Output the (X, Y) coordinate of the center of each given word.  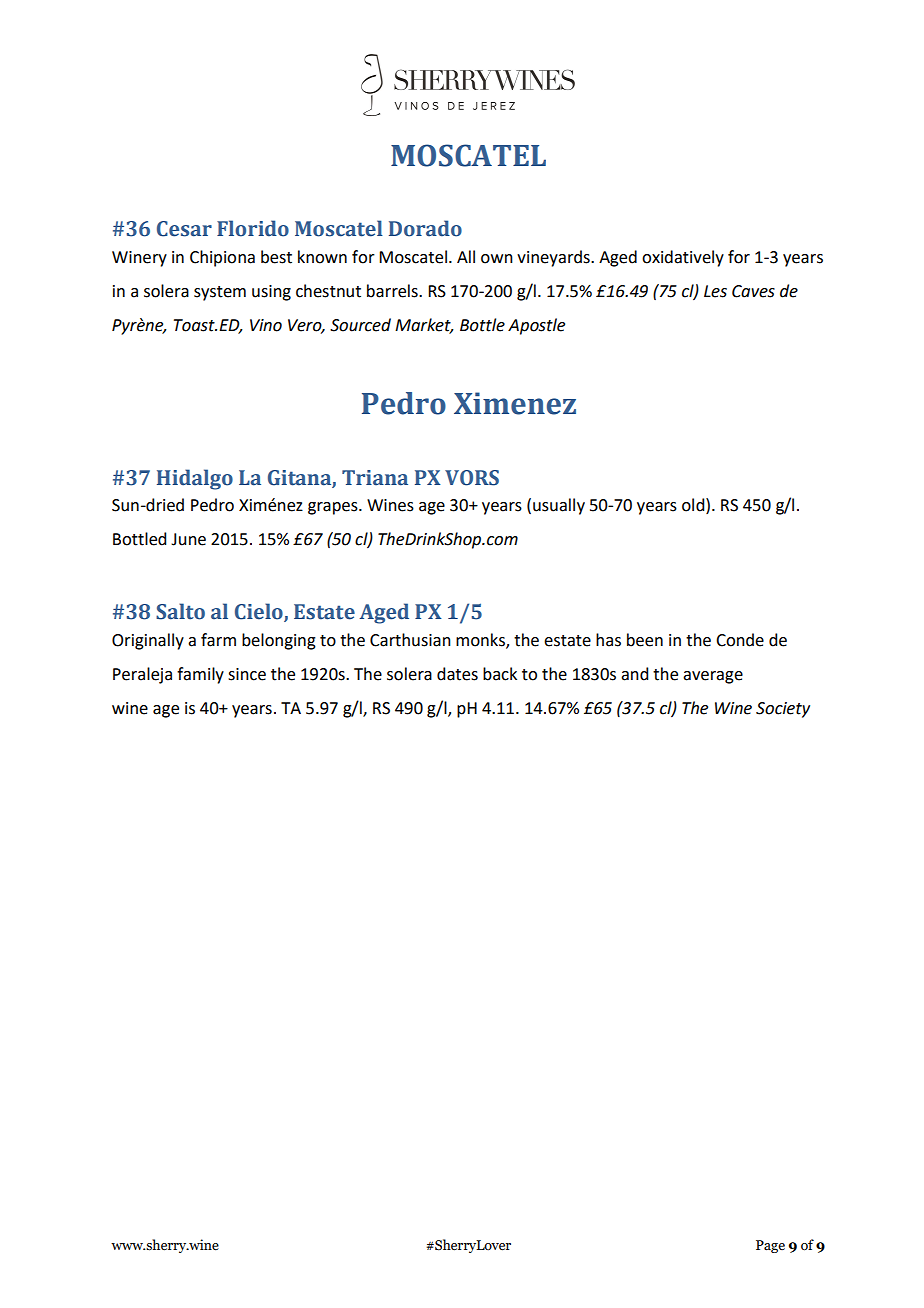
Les (715, 291)
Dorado (425, 228)
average (713, 677)
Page (770, 1246)
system (220, 293)
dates (457, 674)
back (500, 674)
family (200, 675)
